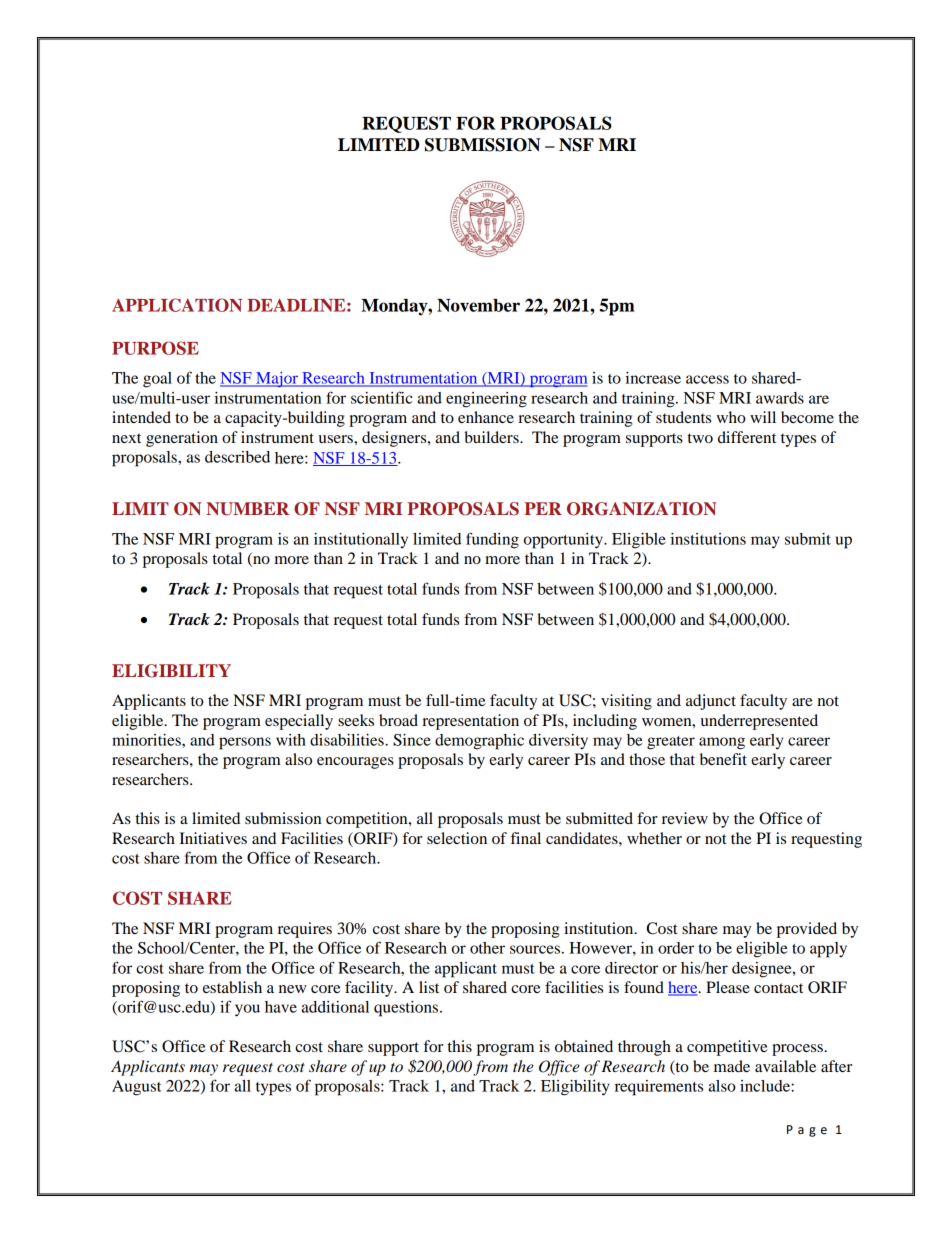  Describe the element at coordinates (213, 838) in the image. I see `Initiatives` at that location.
